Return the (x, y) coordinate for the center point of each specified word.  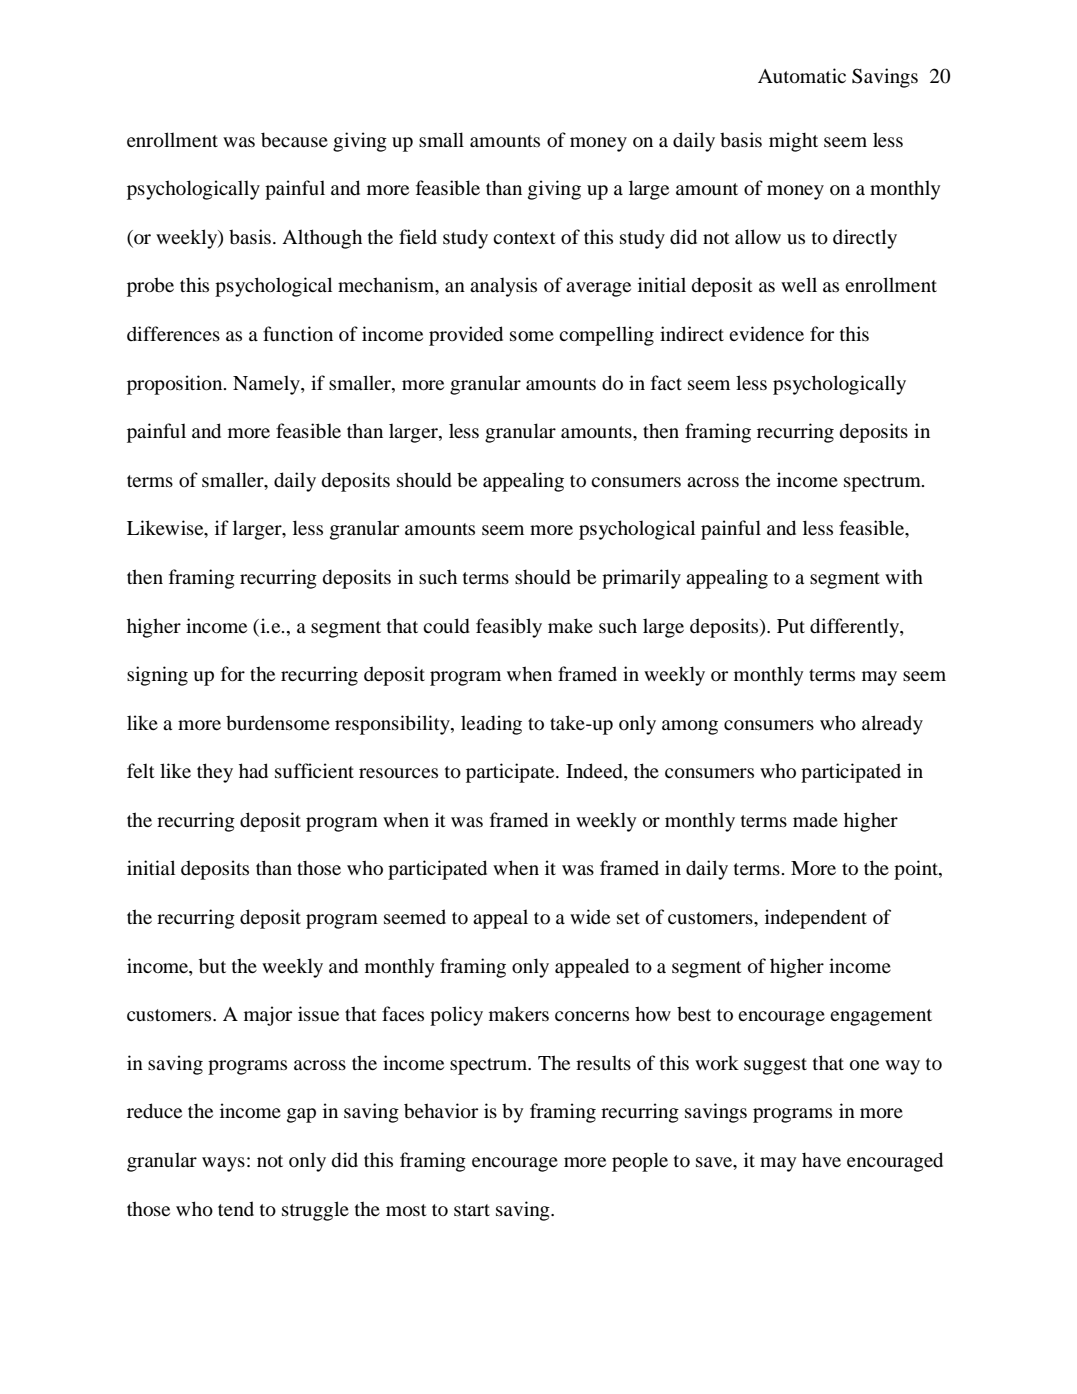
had (253, 771)
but (212, 966)
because (294, 140)
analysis (503, 287)
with (904, 576)
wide (590, 916)
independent (816, 919)
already (892, 725)
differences (173, 333)
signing (157, 676)
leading (491, 725)
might (793, 142)
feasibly (509, 628)
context (524, 238)
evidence (766, 334)
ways (223, 1164)
